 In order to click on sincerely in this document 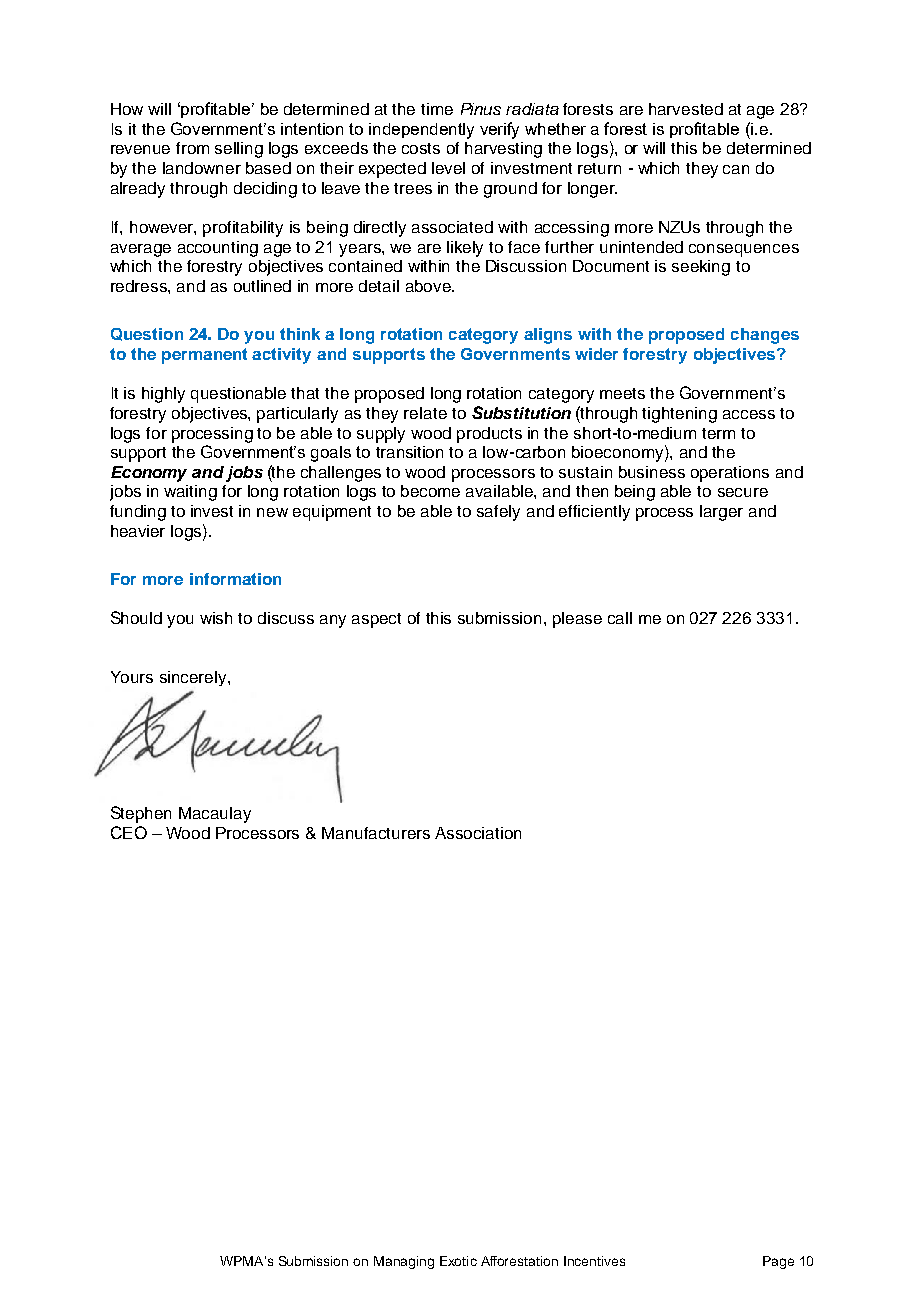, I will do `click(194, 678)`.
